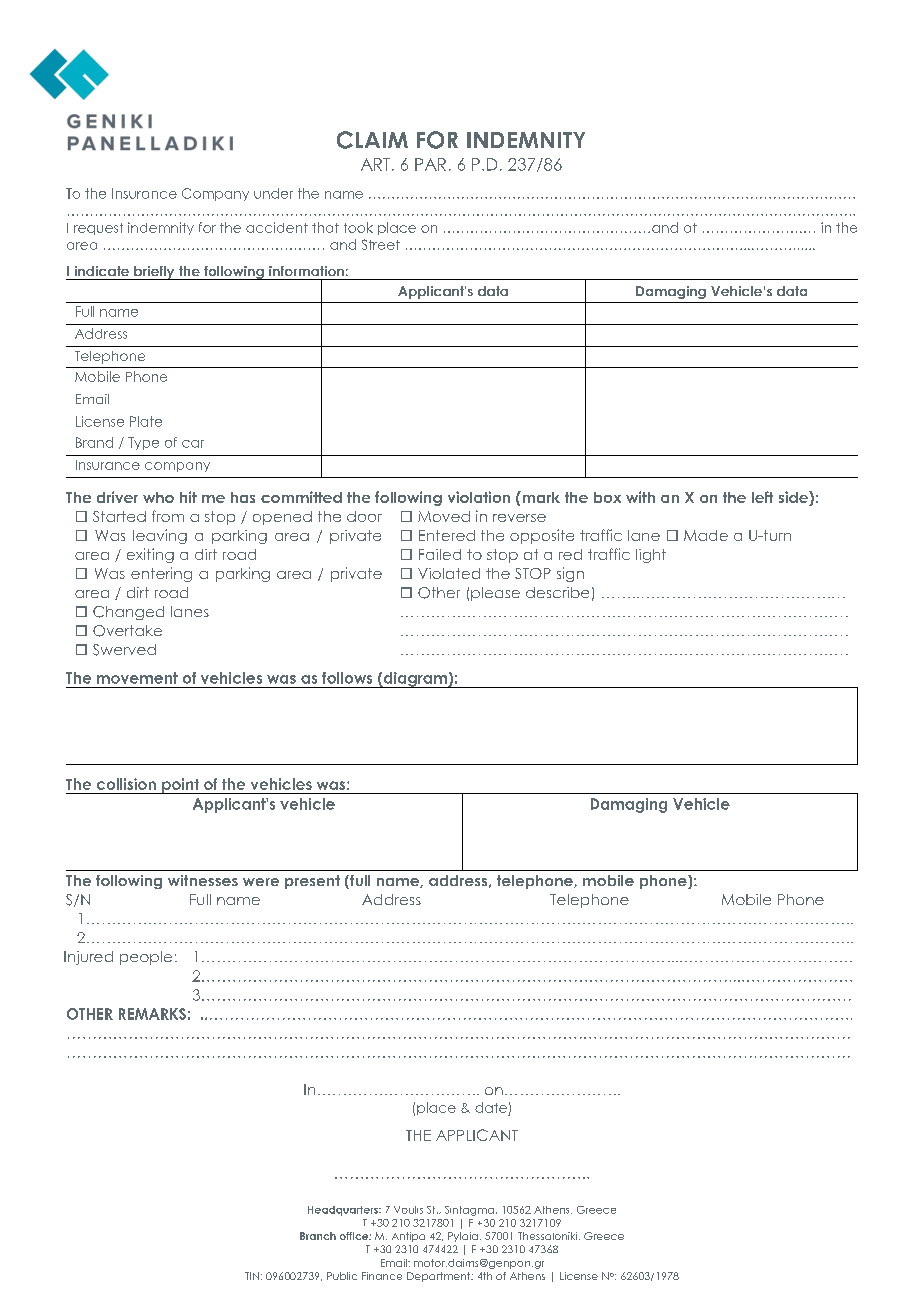 Image resolution: width=924 pixels, height=1307 pixels. What do you see at coordinates (440, 1277) in the document?
I see `Department` at bounding box center [440, 1277].
